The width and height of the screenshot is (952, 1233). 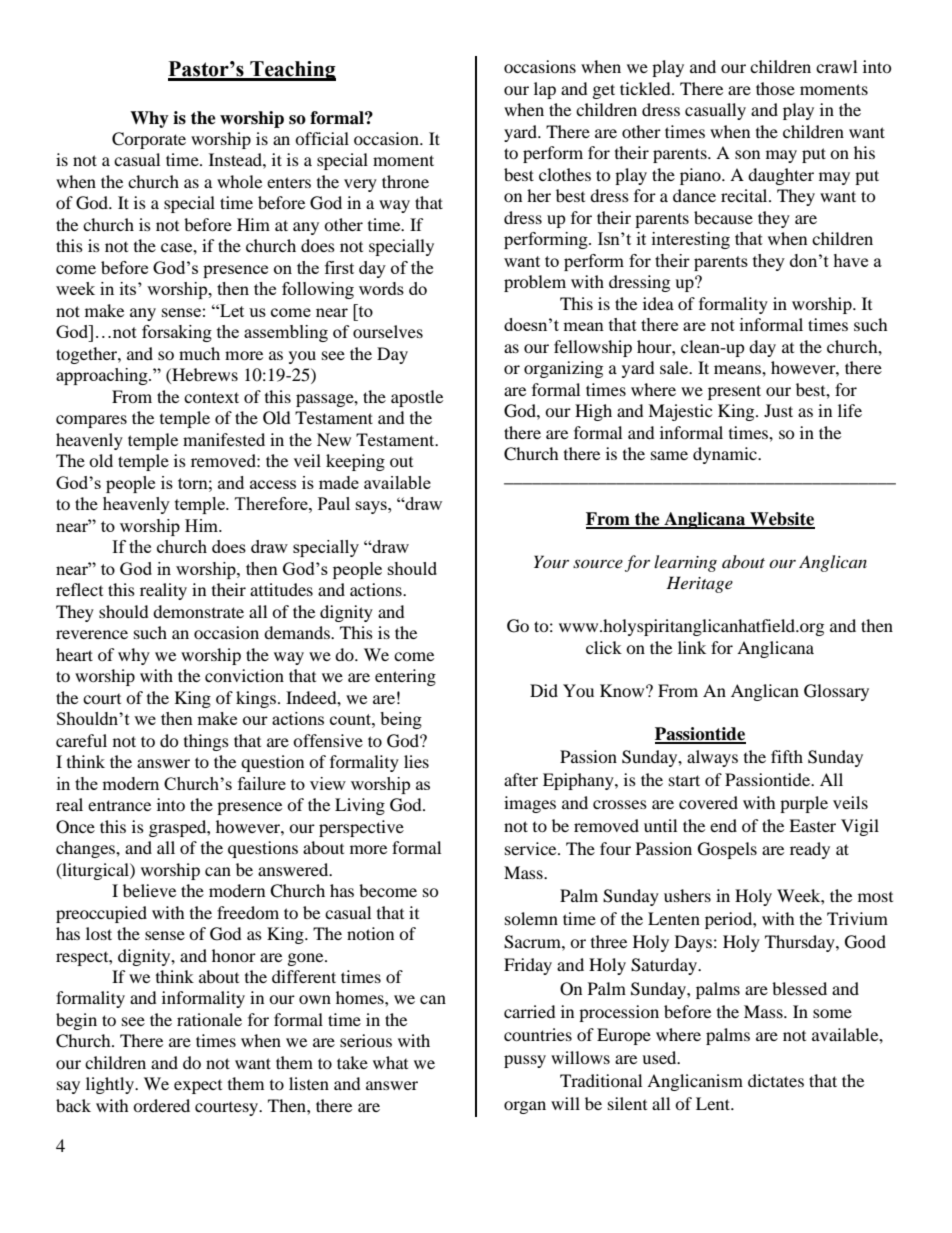 What do you see at coordinates (776, 1080) in the screenshot?
I see `dictates` at bounding box center [776, 1080].
